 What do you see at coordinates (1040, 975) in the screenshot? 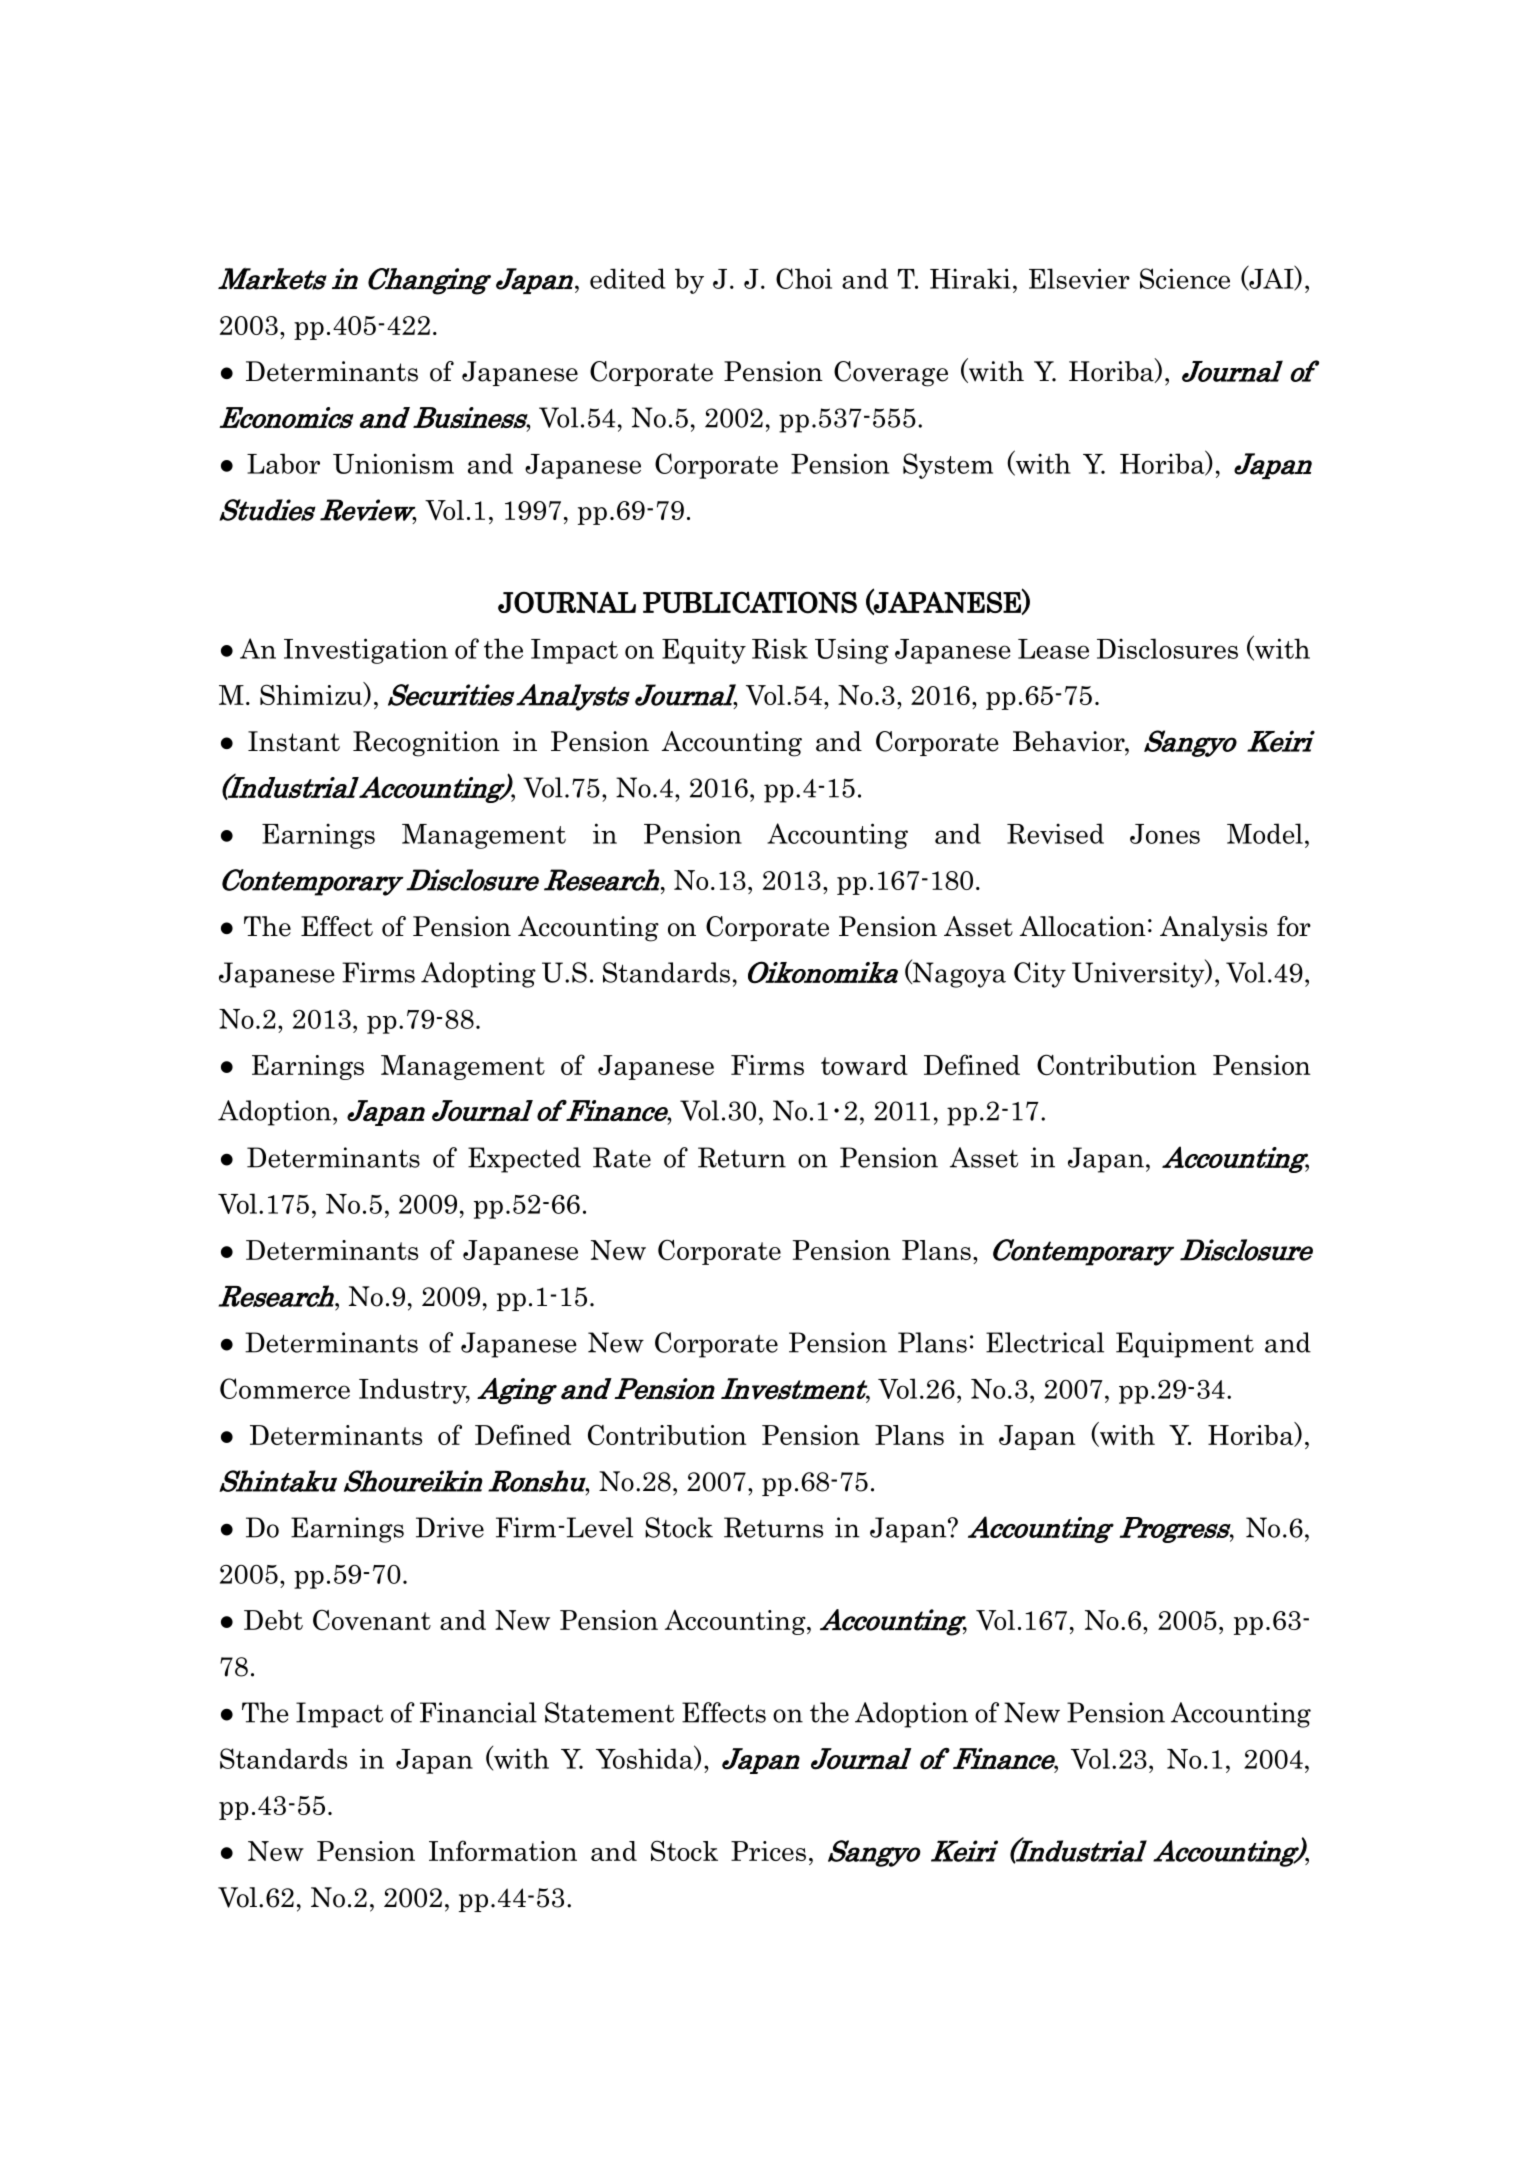
I see `City` at bounding box center [1040, 975].
